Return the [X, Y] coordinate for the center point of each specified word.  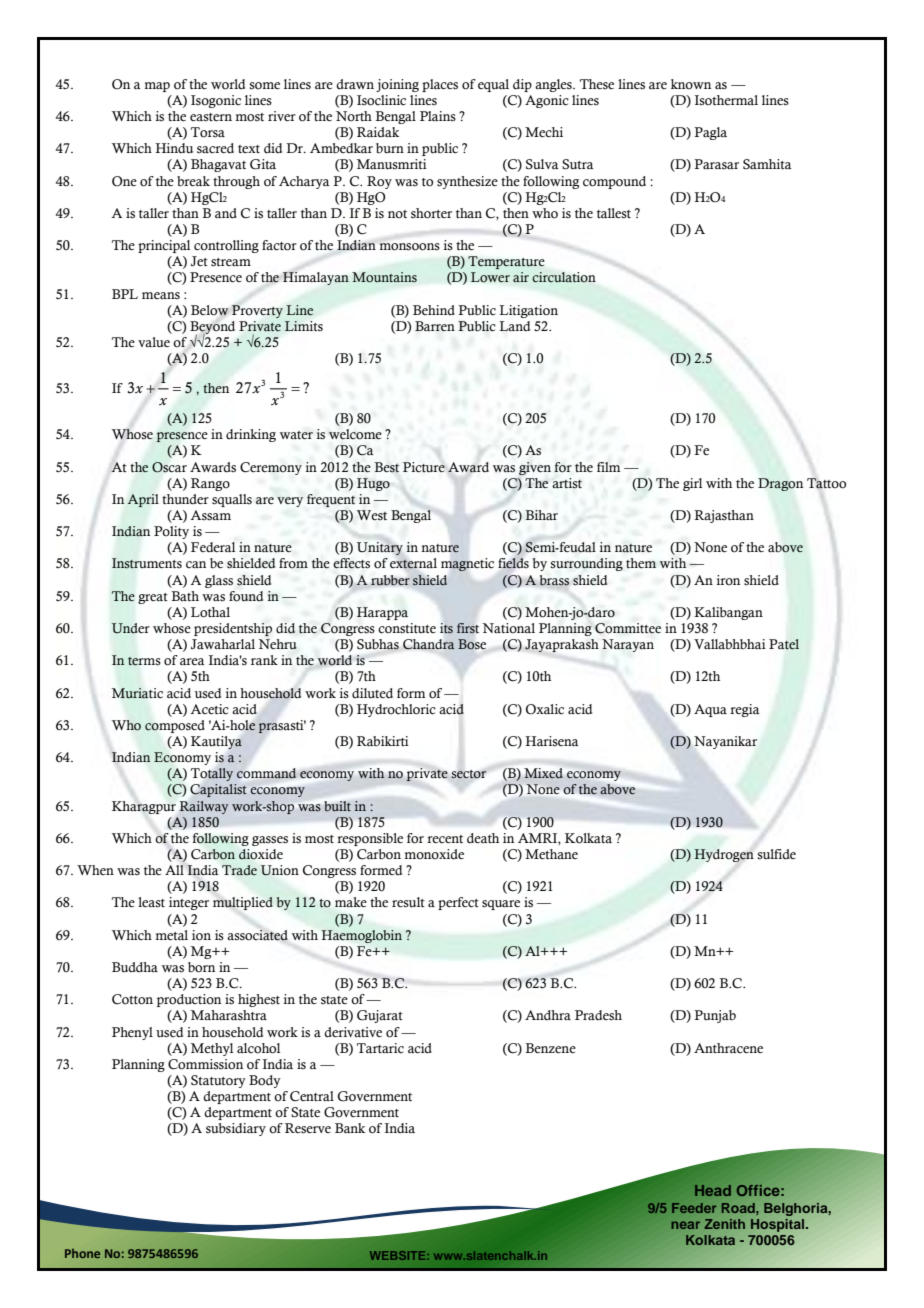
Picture [424, 467]
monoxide [434, 854]
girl [692, 484]
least [151, 902]
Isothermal [726, 100]
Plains [438, 116]
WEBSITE [399, 1255]
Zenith [724, 1224]
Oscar [169, 467]
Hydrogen [724, 855]
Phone [82, 1253]
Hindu [174, 148]
